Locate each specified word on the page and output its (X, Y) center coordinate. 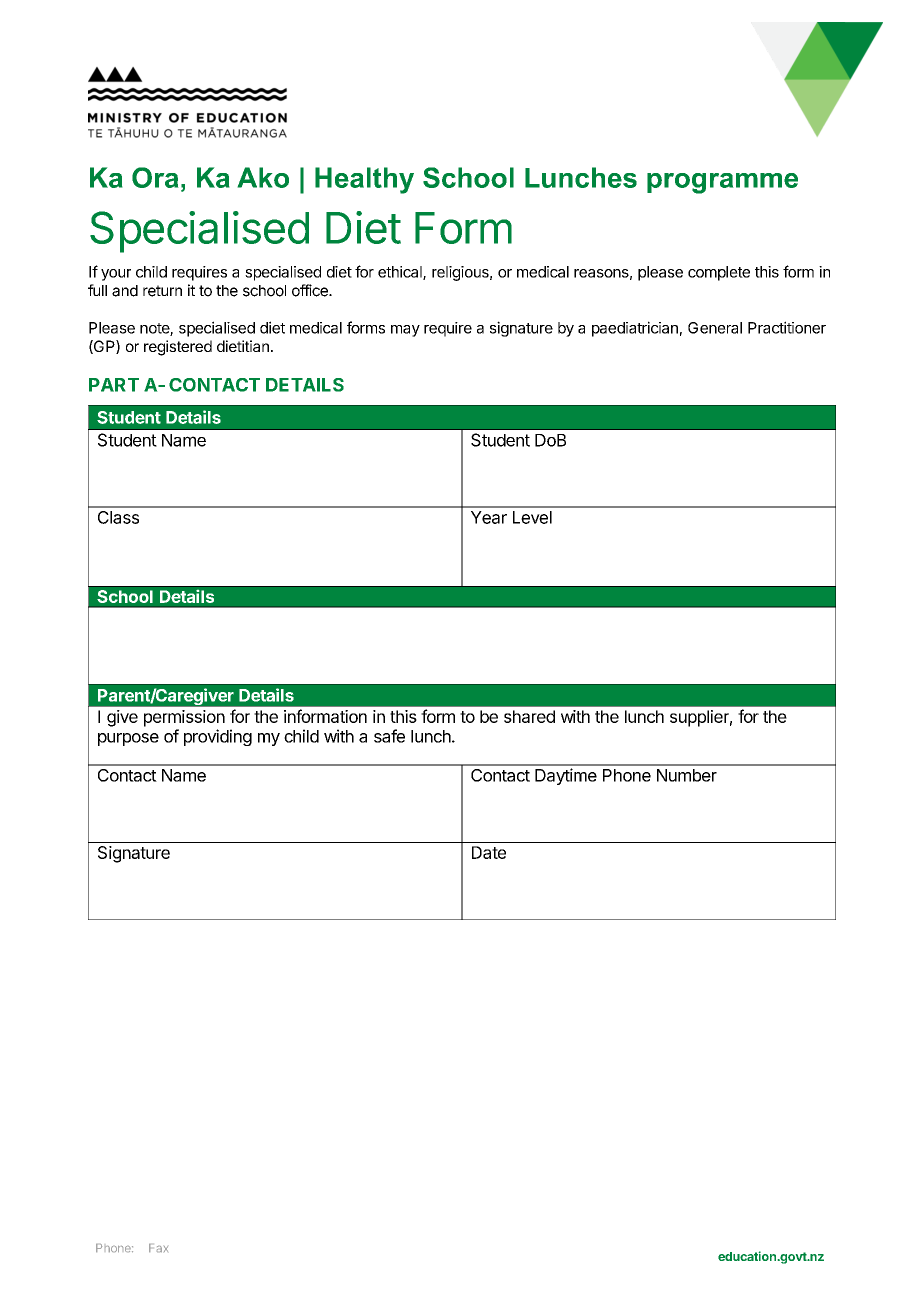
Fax (158, 1248)
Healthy (364, 180)
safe (389, 736)
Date (489, 852)
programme (722, 183)
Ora (155, 177)
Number (687, 775)
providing (218, 737)
